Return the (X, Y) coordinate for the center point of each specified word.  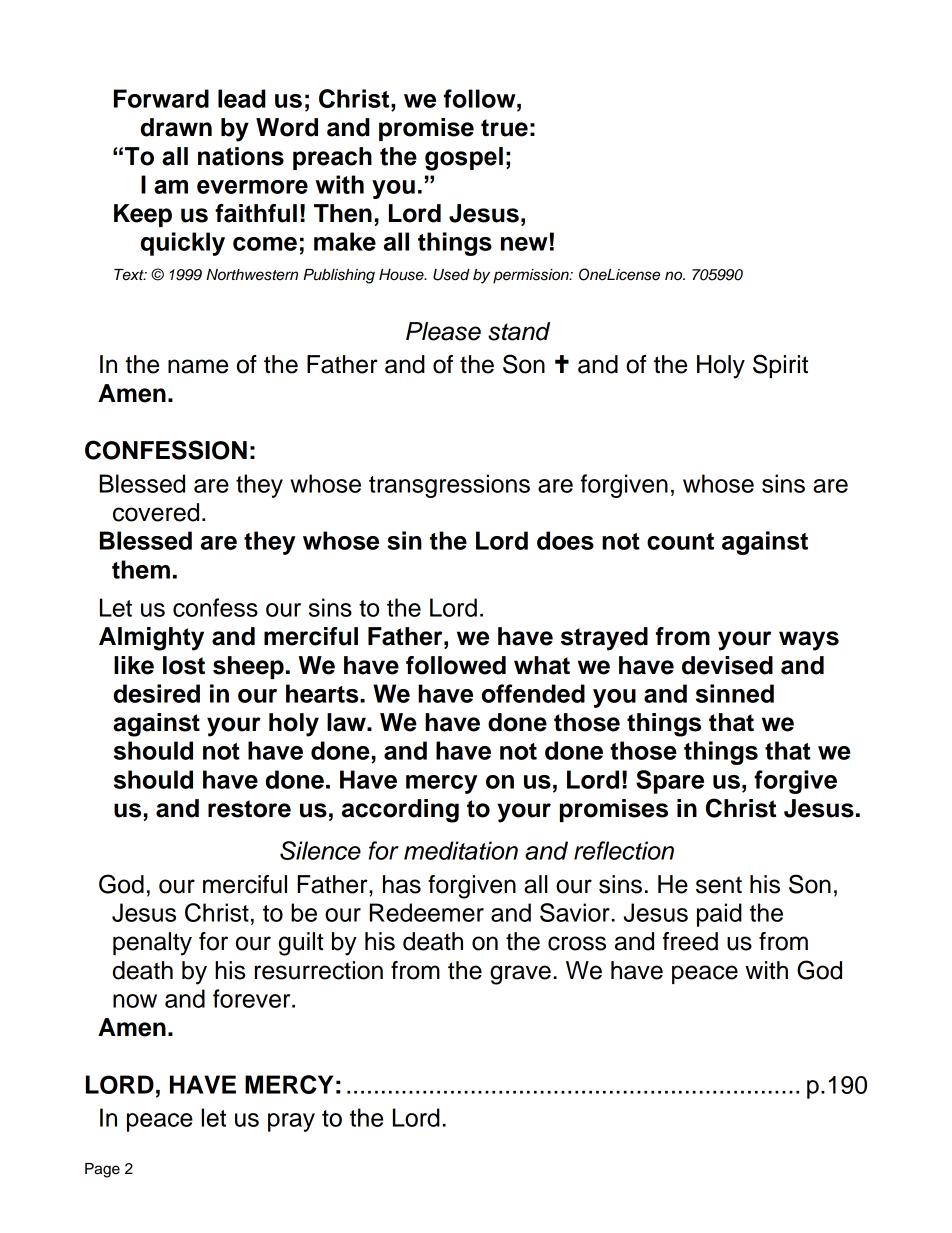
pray (291, 1122)
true (504, 128)
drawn (176, 127)
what (542, 665)
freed (690, 941)
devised (727, 665)
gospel (464, 159)
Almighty (151, 639)
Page (102, 1170)
